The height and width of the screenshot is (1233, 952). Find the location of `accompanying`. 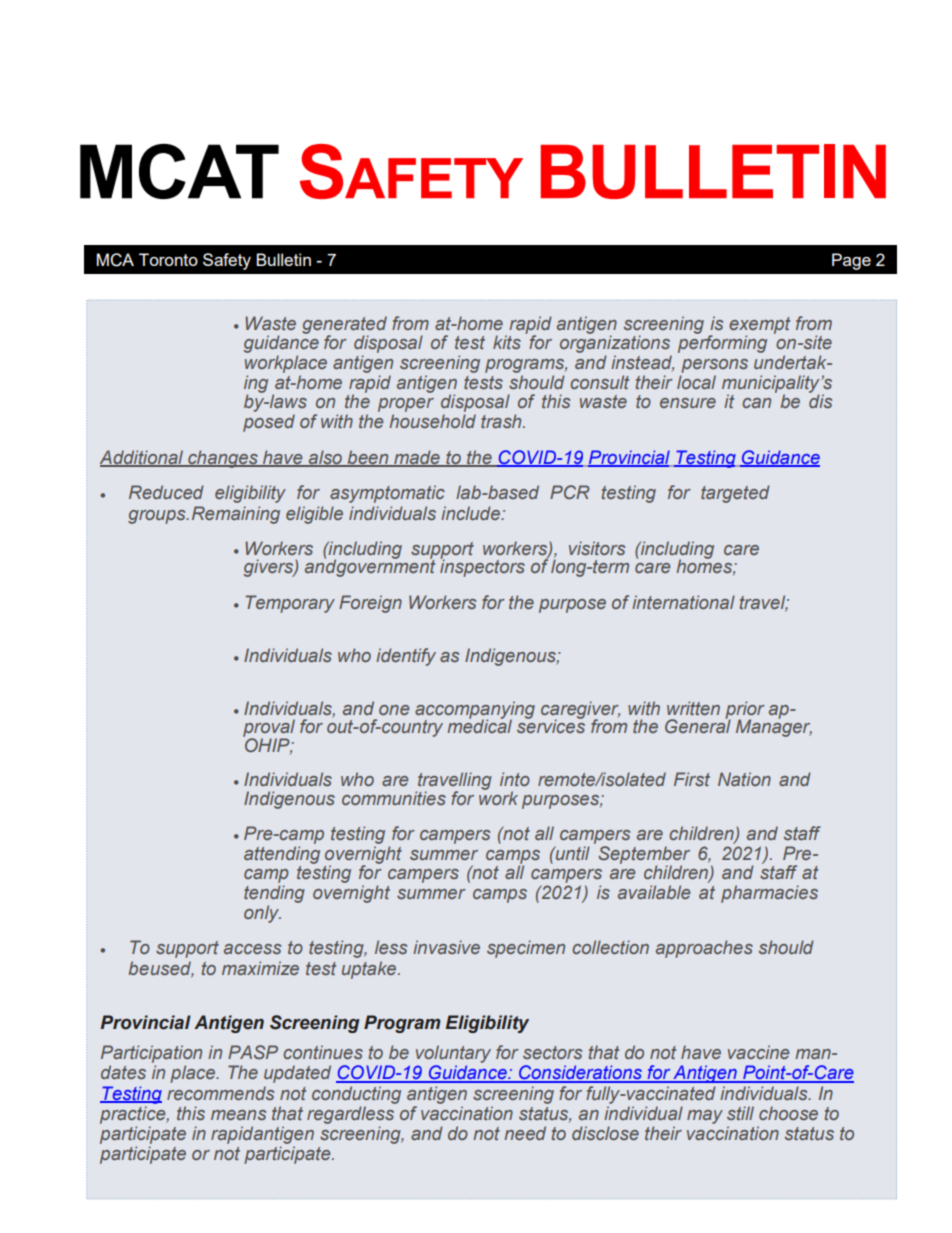

accompanying is located at coordinates (475, 711).
